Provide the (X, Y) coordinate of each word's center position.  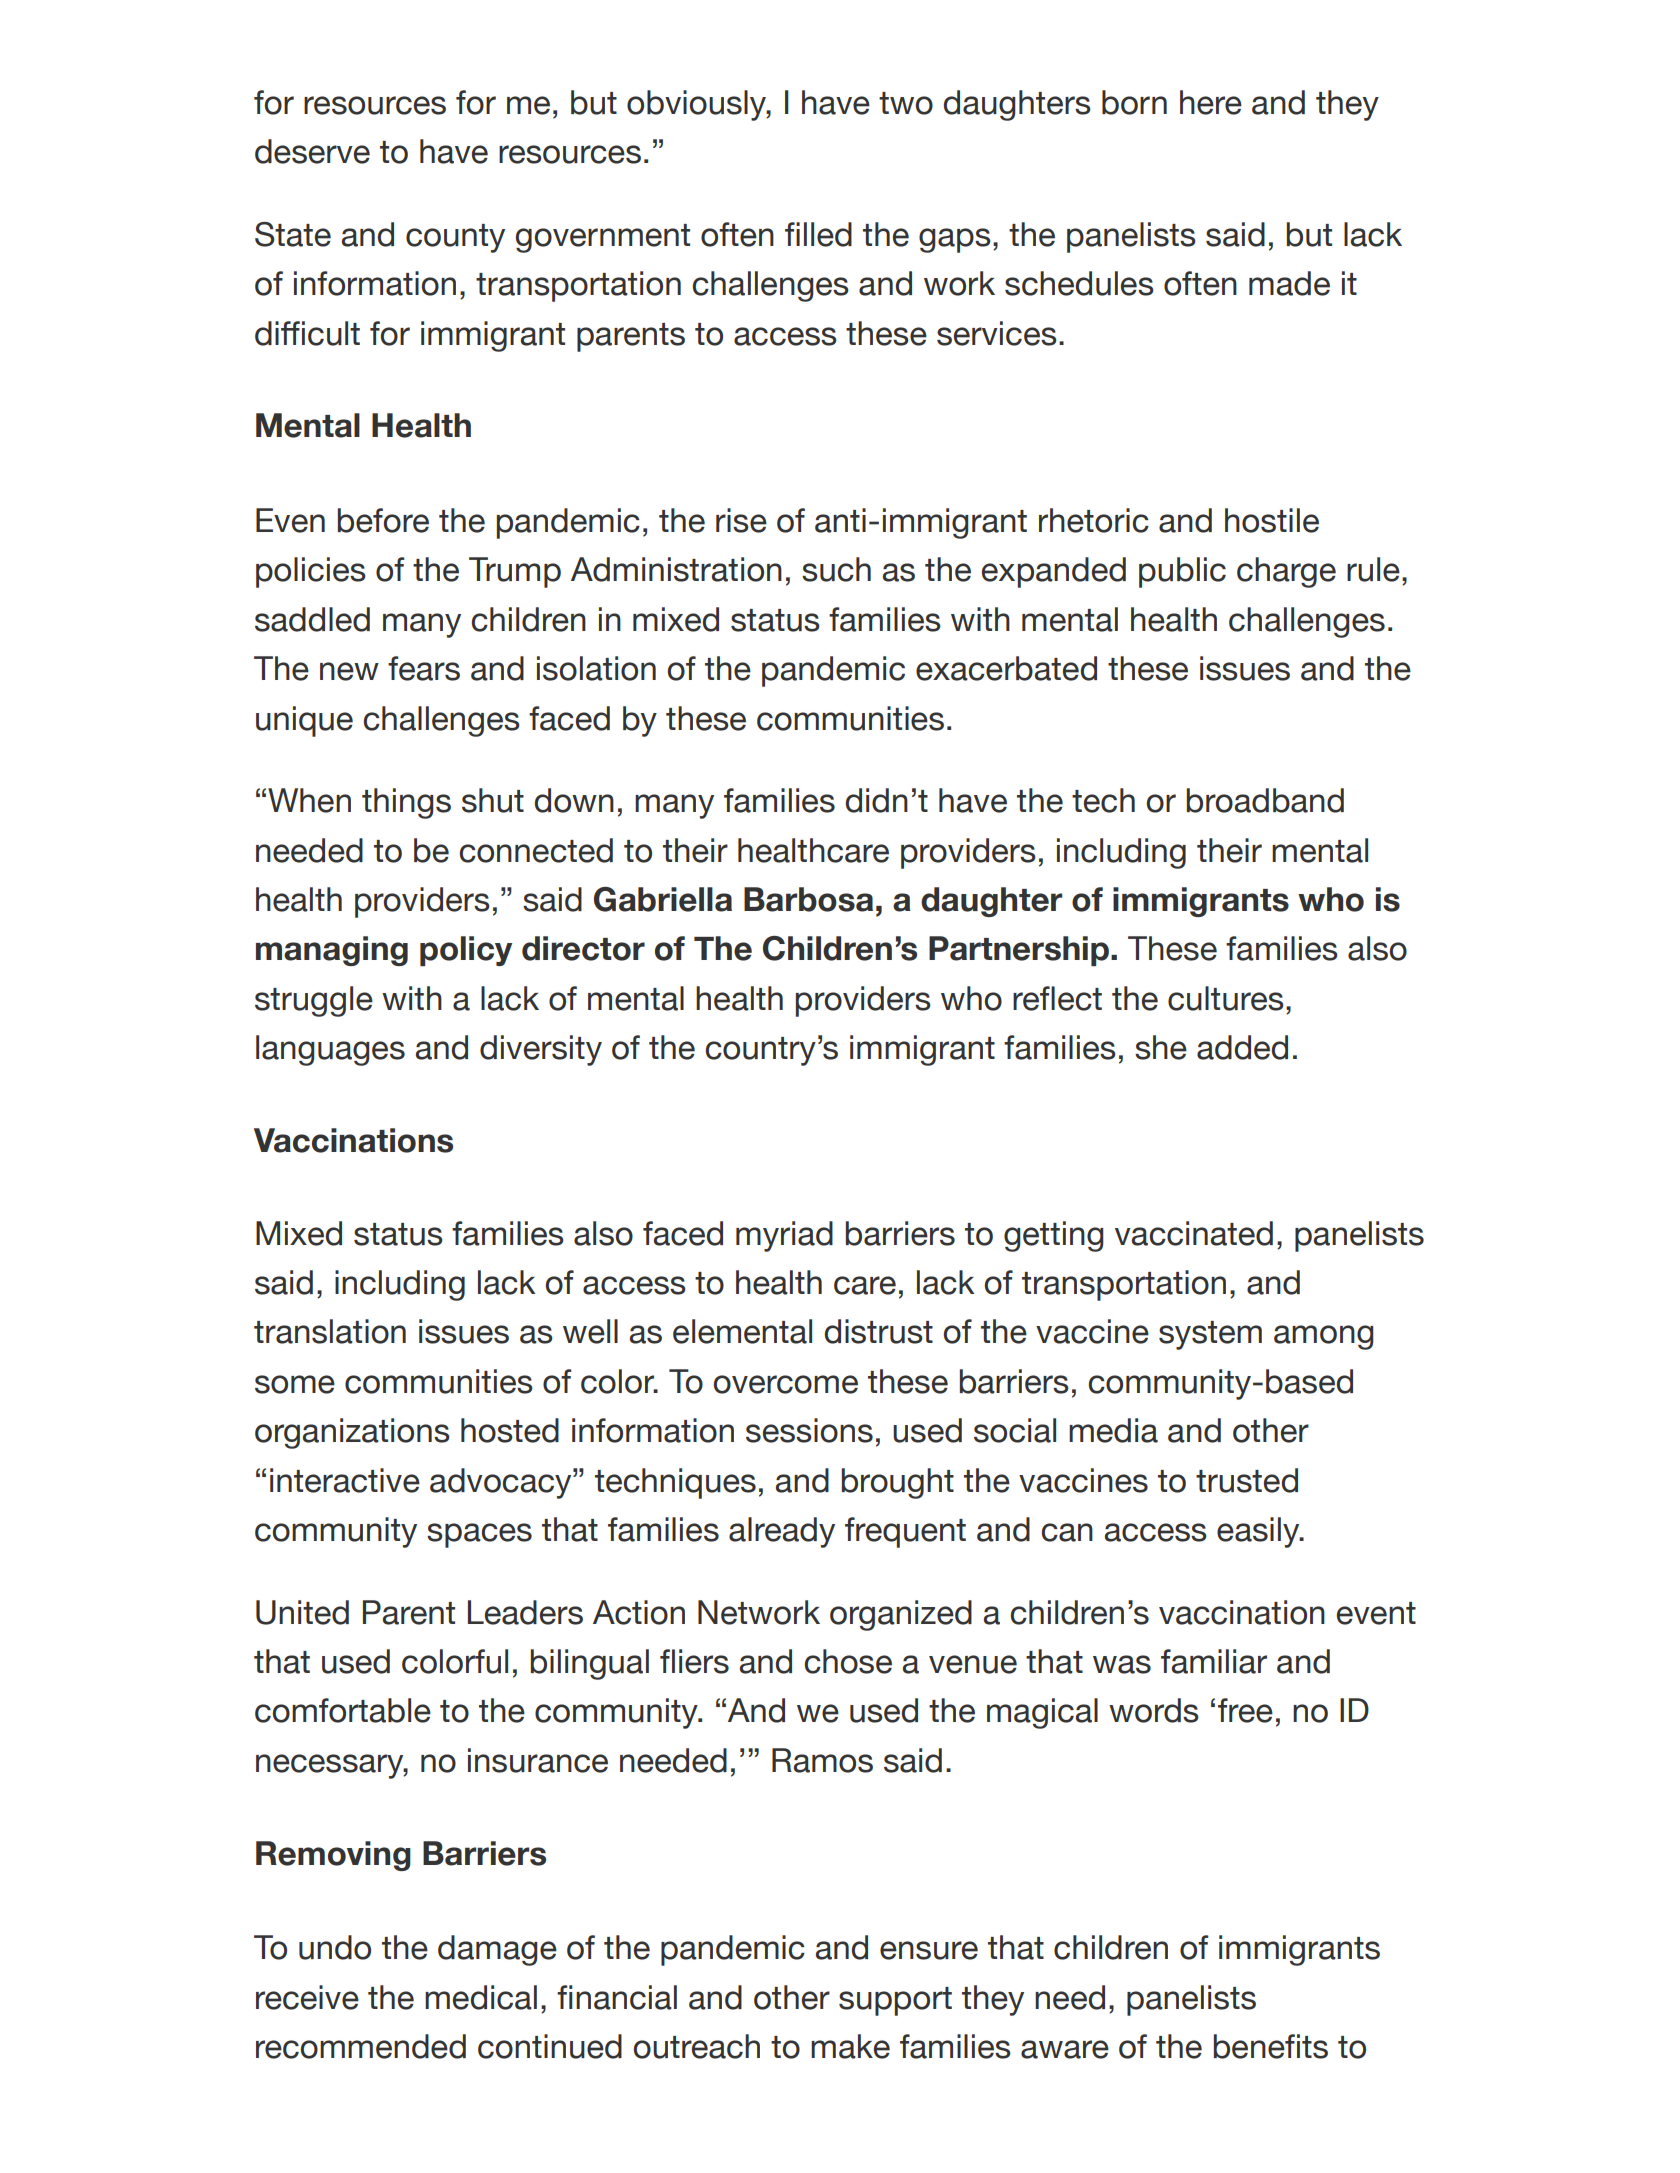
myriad (784, 1236)
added (1242, 1047)
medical (481, 1997)
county (455, 238)
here (1211, 102)
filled (818, 234)
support (895, 2001)
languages (330, 1050)
